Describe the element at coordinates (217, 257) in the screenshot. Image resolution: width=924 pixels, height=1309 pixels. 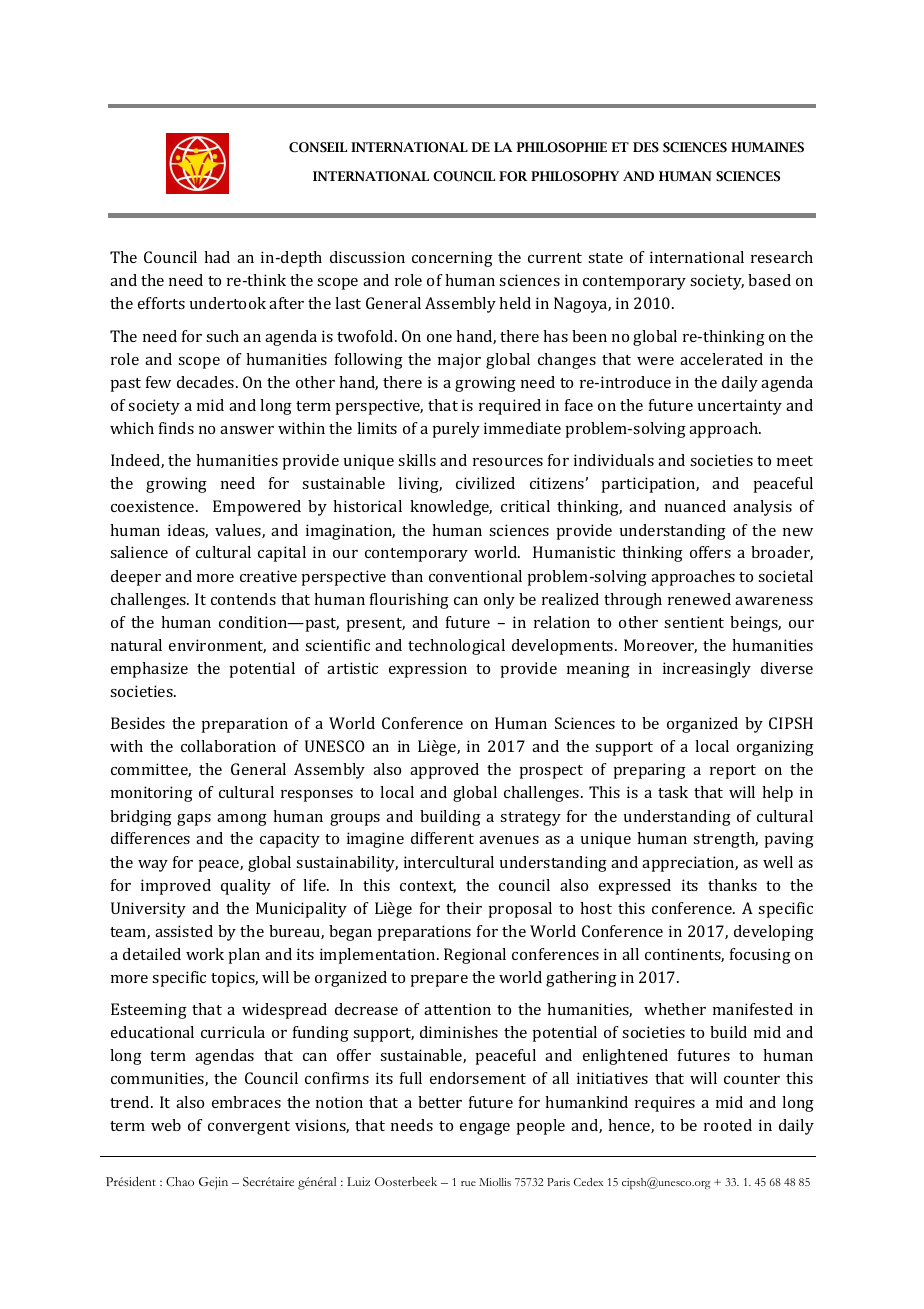
I see `had` at that location.
